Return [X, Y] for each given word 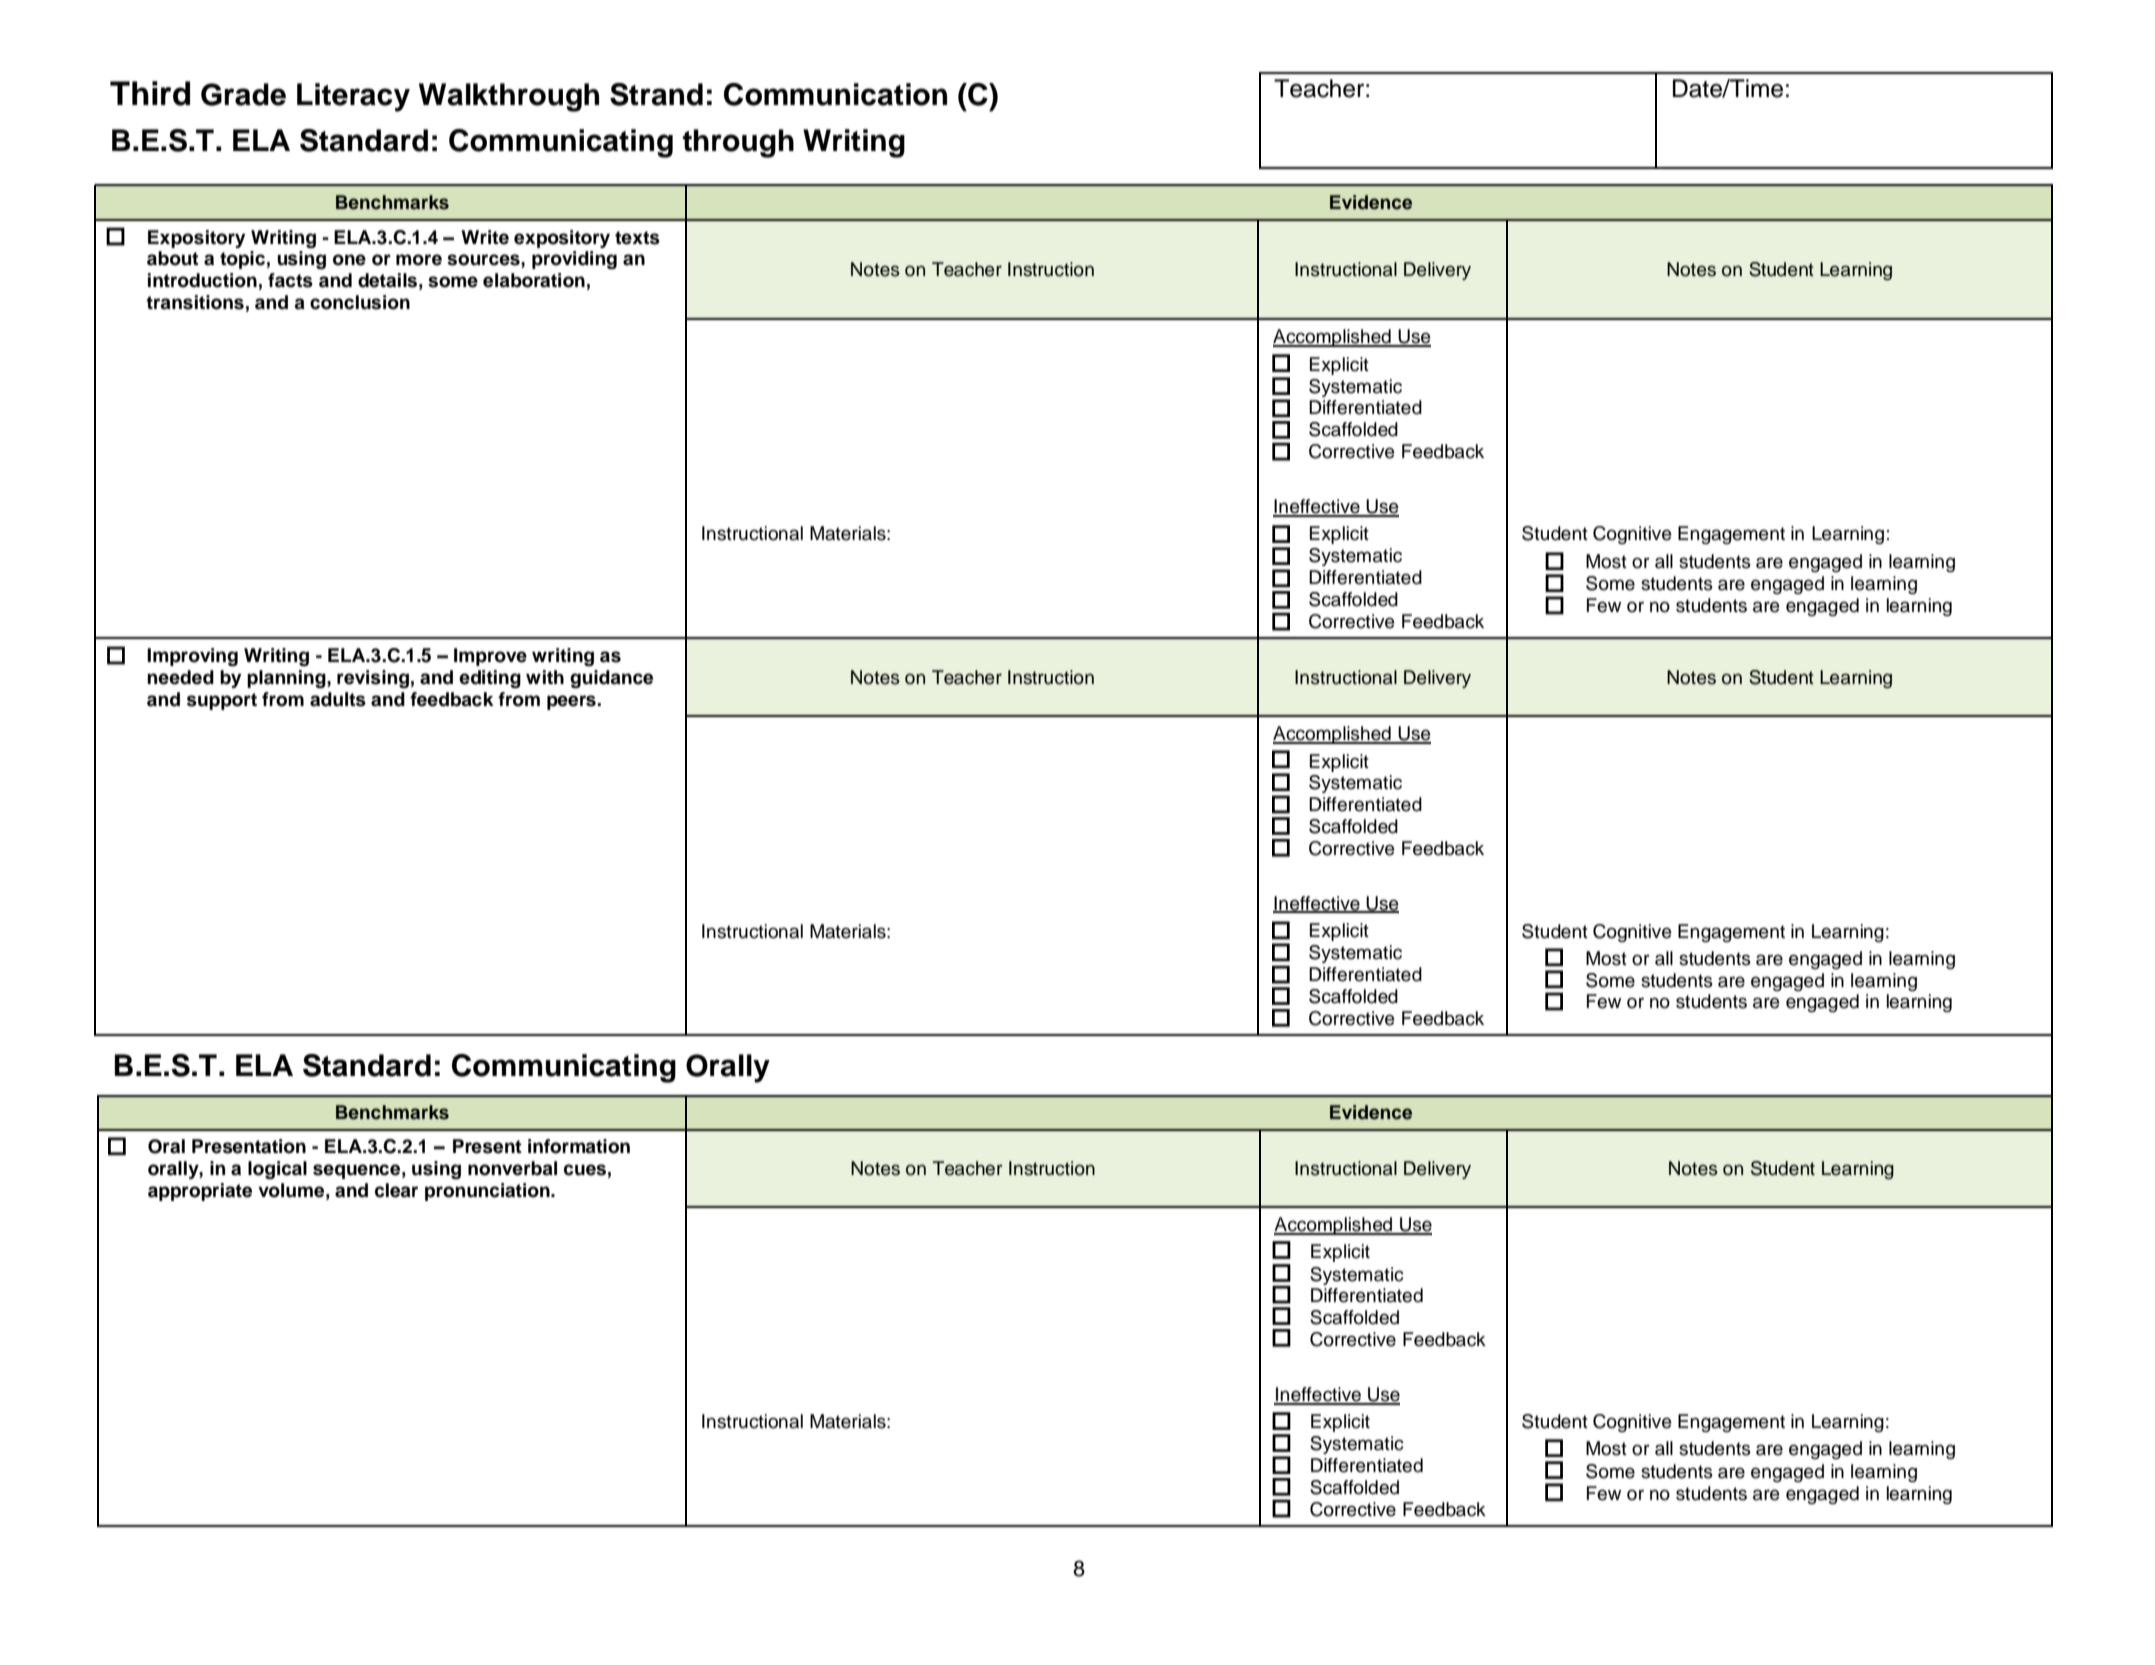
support [222, 701]
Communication [835, 94]
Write [485, 237]
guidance [611, 679]
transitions [195, 302]
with [545, 677]
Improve [490, 657]
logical [277, 1170]
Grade [243, 94]
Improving [192, 657]
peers [572, 702]
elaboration [534, 280]
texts [637, 238]
